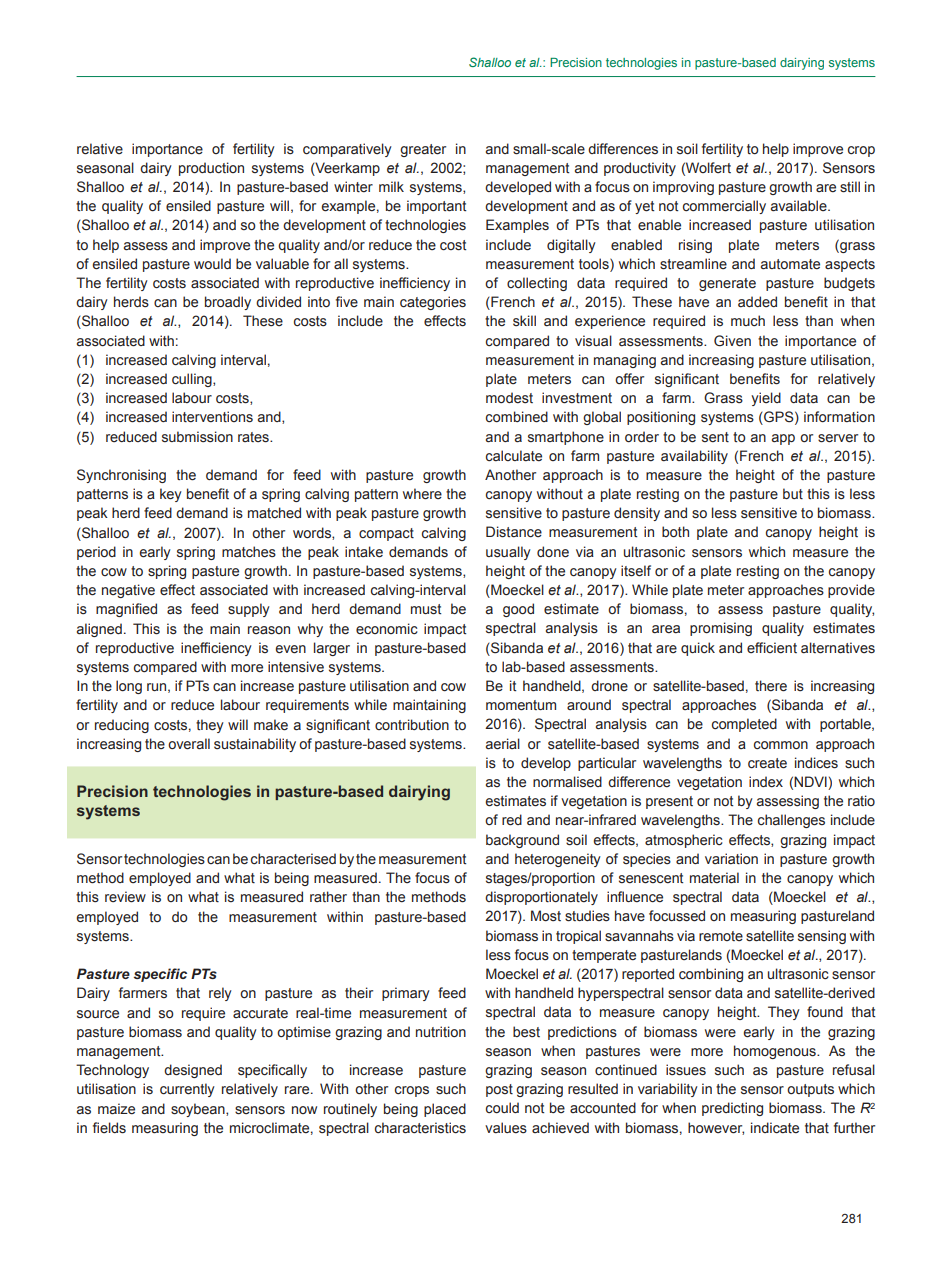 The width and height of the document is (952, 1270). Describe the element at coordinates (732, 1109) in the document. I see `predicting` at that location.
